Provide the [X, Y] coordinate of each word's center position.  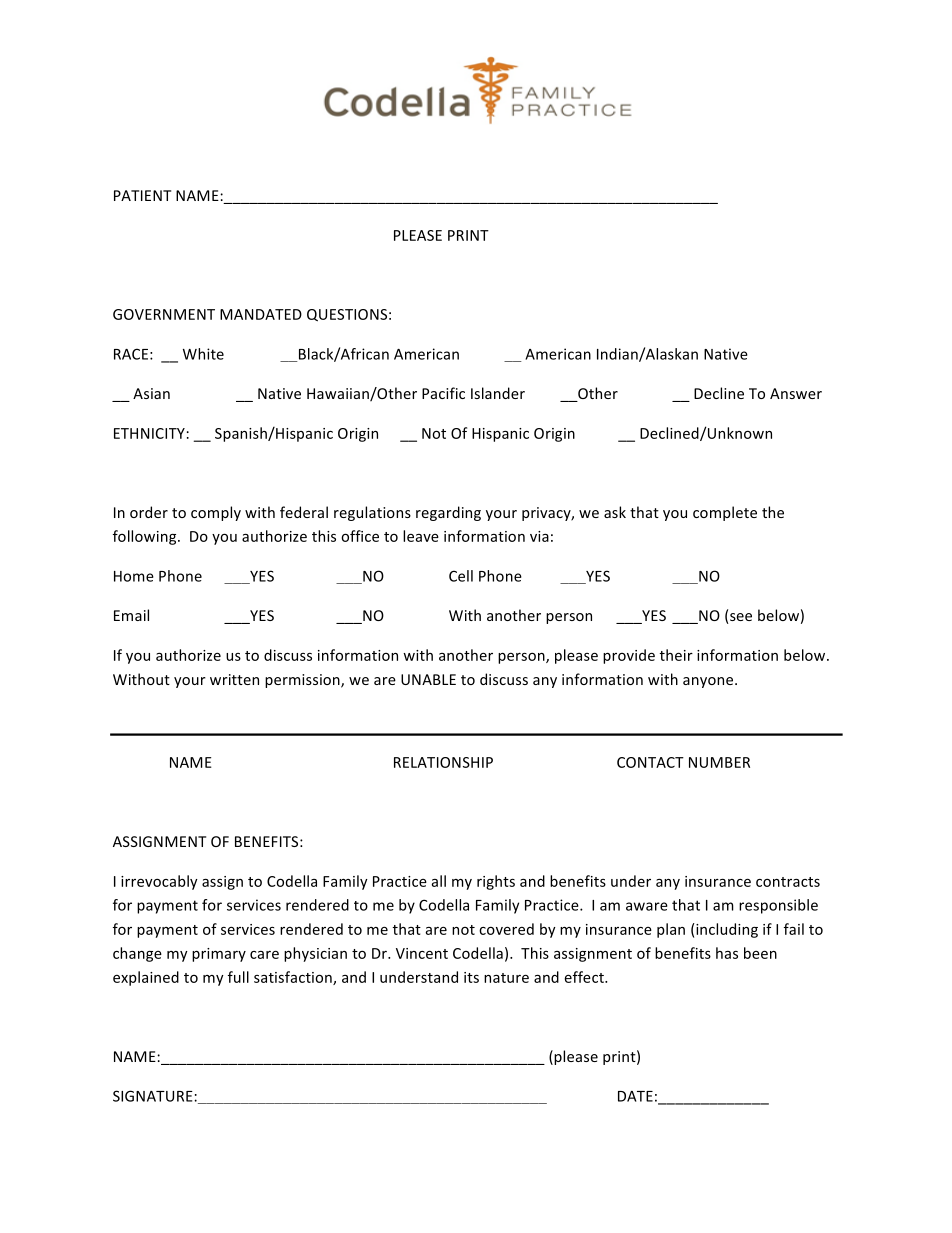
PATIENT [142, 195]
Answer [796, 393]
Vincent [422, 953]
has [727, 953]
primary [219, 955]
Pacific [443, 393]
